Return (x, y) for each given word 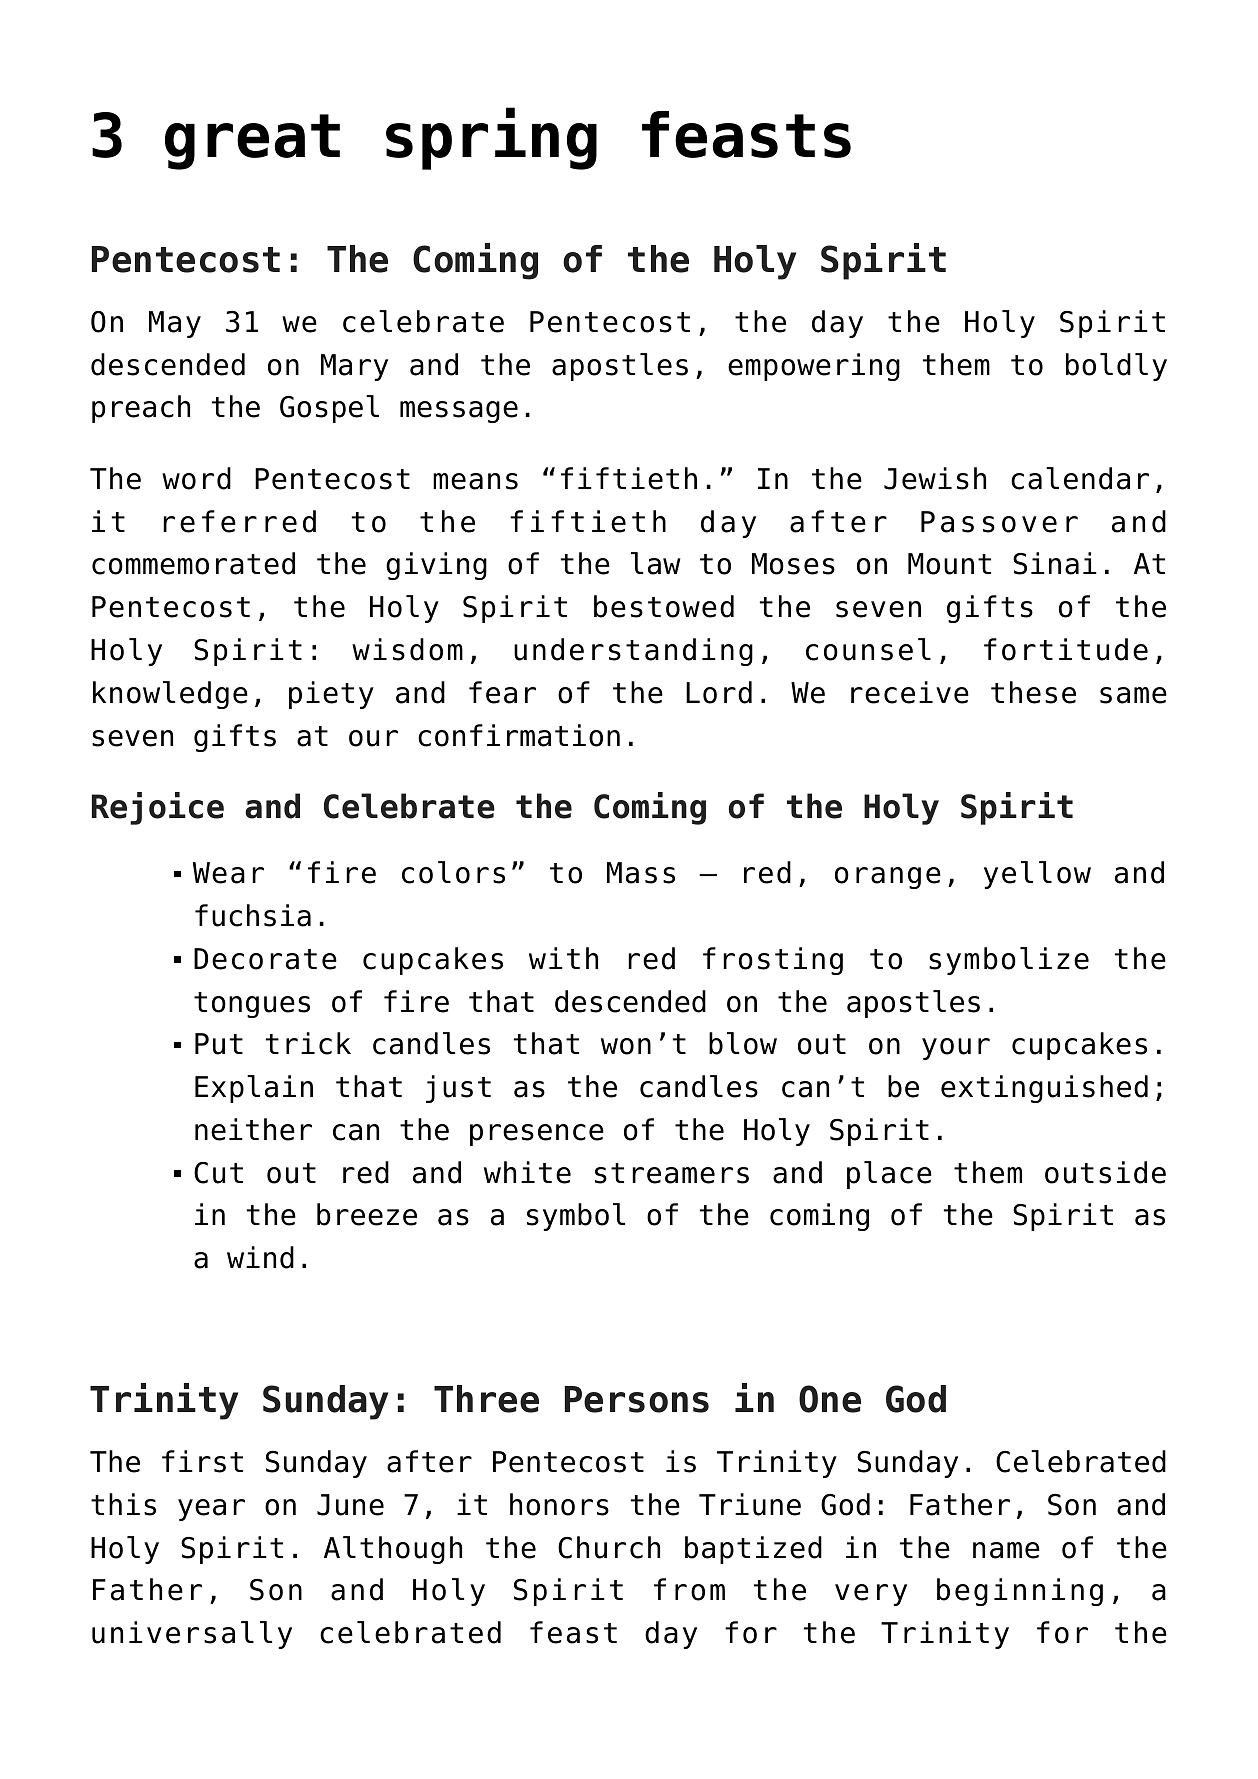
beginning (1020, 1592)
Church (609, 1547)
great (252, 142)
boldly (1116, 367)
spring (491, 138)
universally (192, 1635)
